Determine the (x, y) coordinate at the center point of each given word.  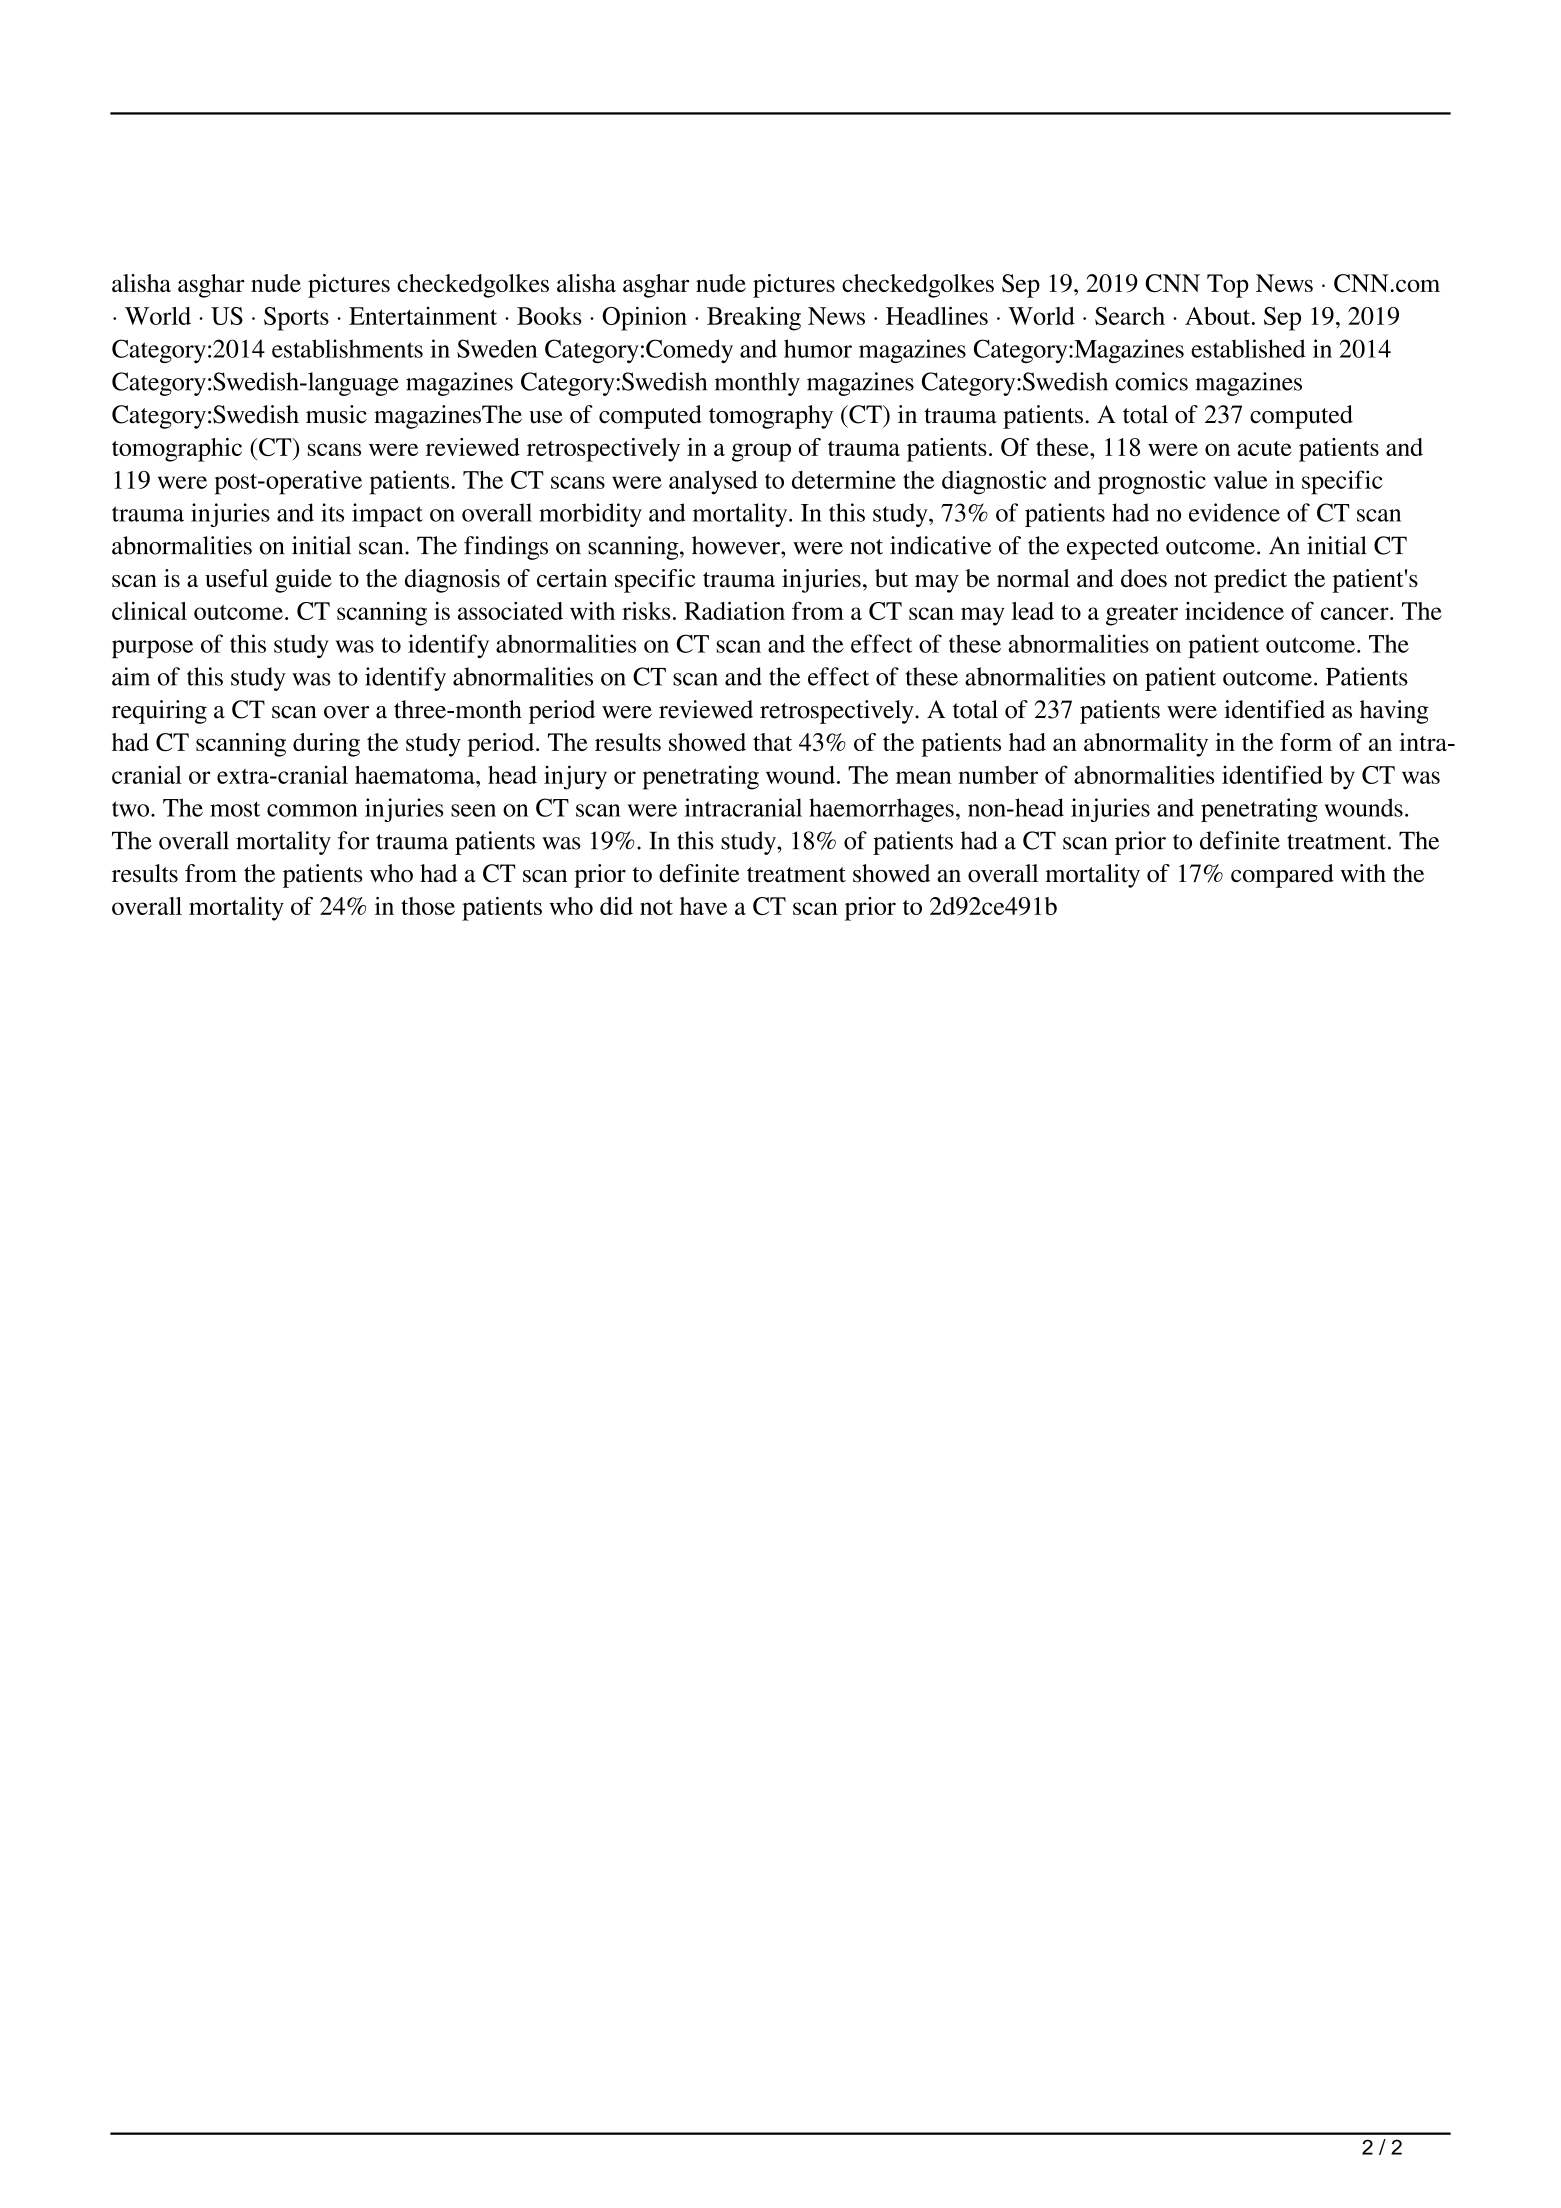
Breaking (754, 318)
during (326, 745)
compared (1282, 876)
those (428, 906)
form (1306, 742)
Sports (296, 319)
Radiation (734, 611)
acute (1264, 448)
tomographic (177, 450)
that (772, 742)
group (761, 452)
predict (1250, 581)
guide (303, 581)
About (1217, 316)
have (703, 906)
